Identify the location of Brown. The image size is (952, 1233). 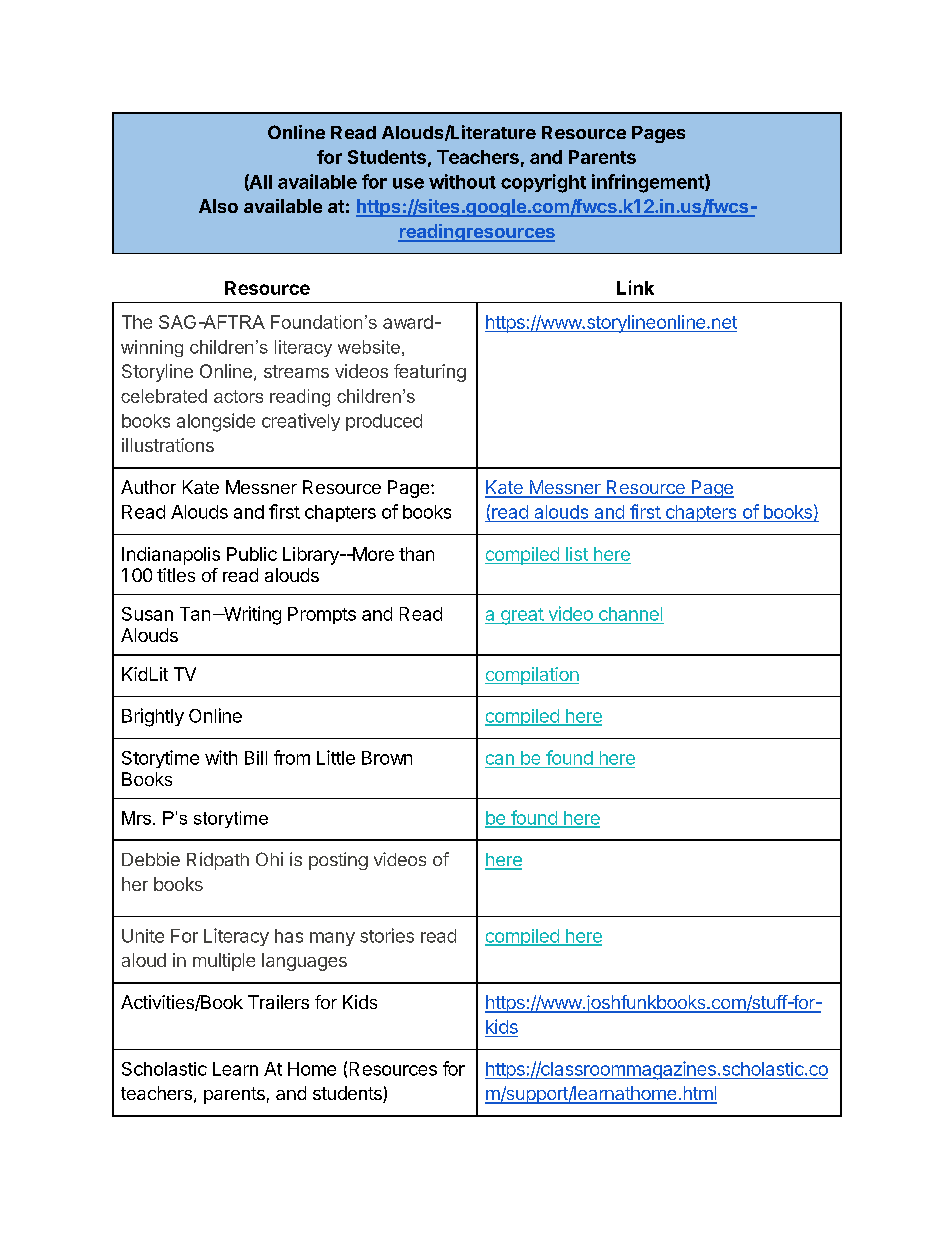
(387, 758).
